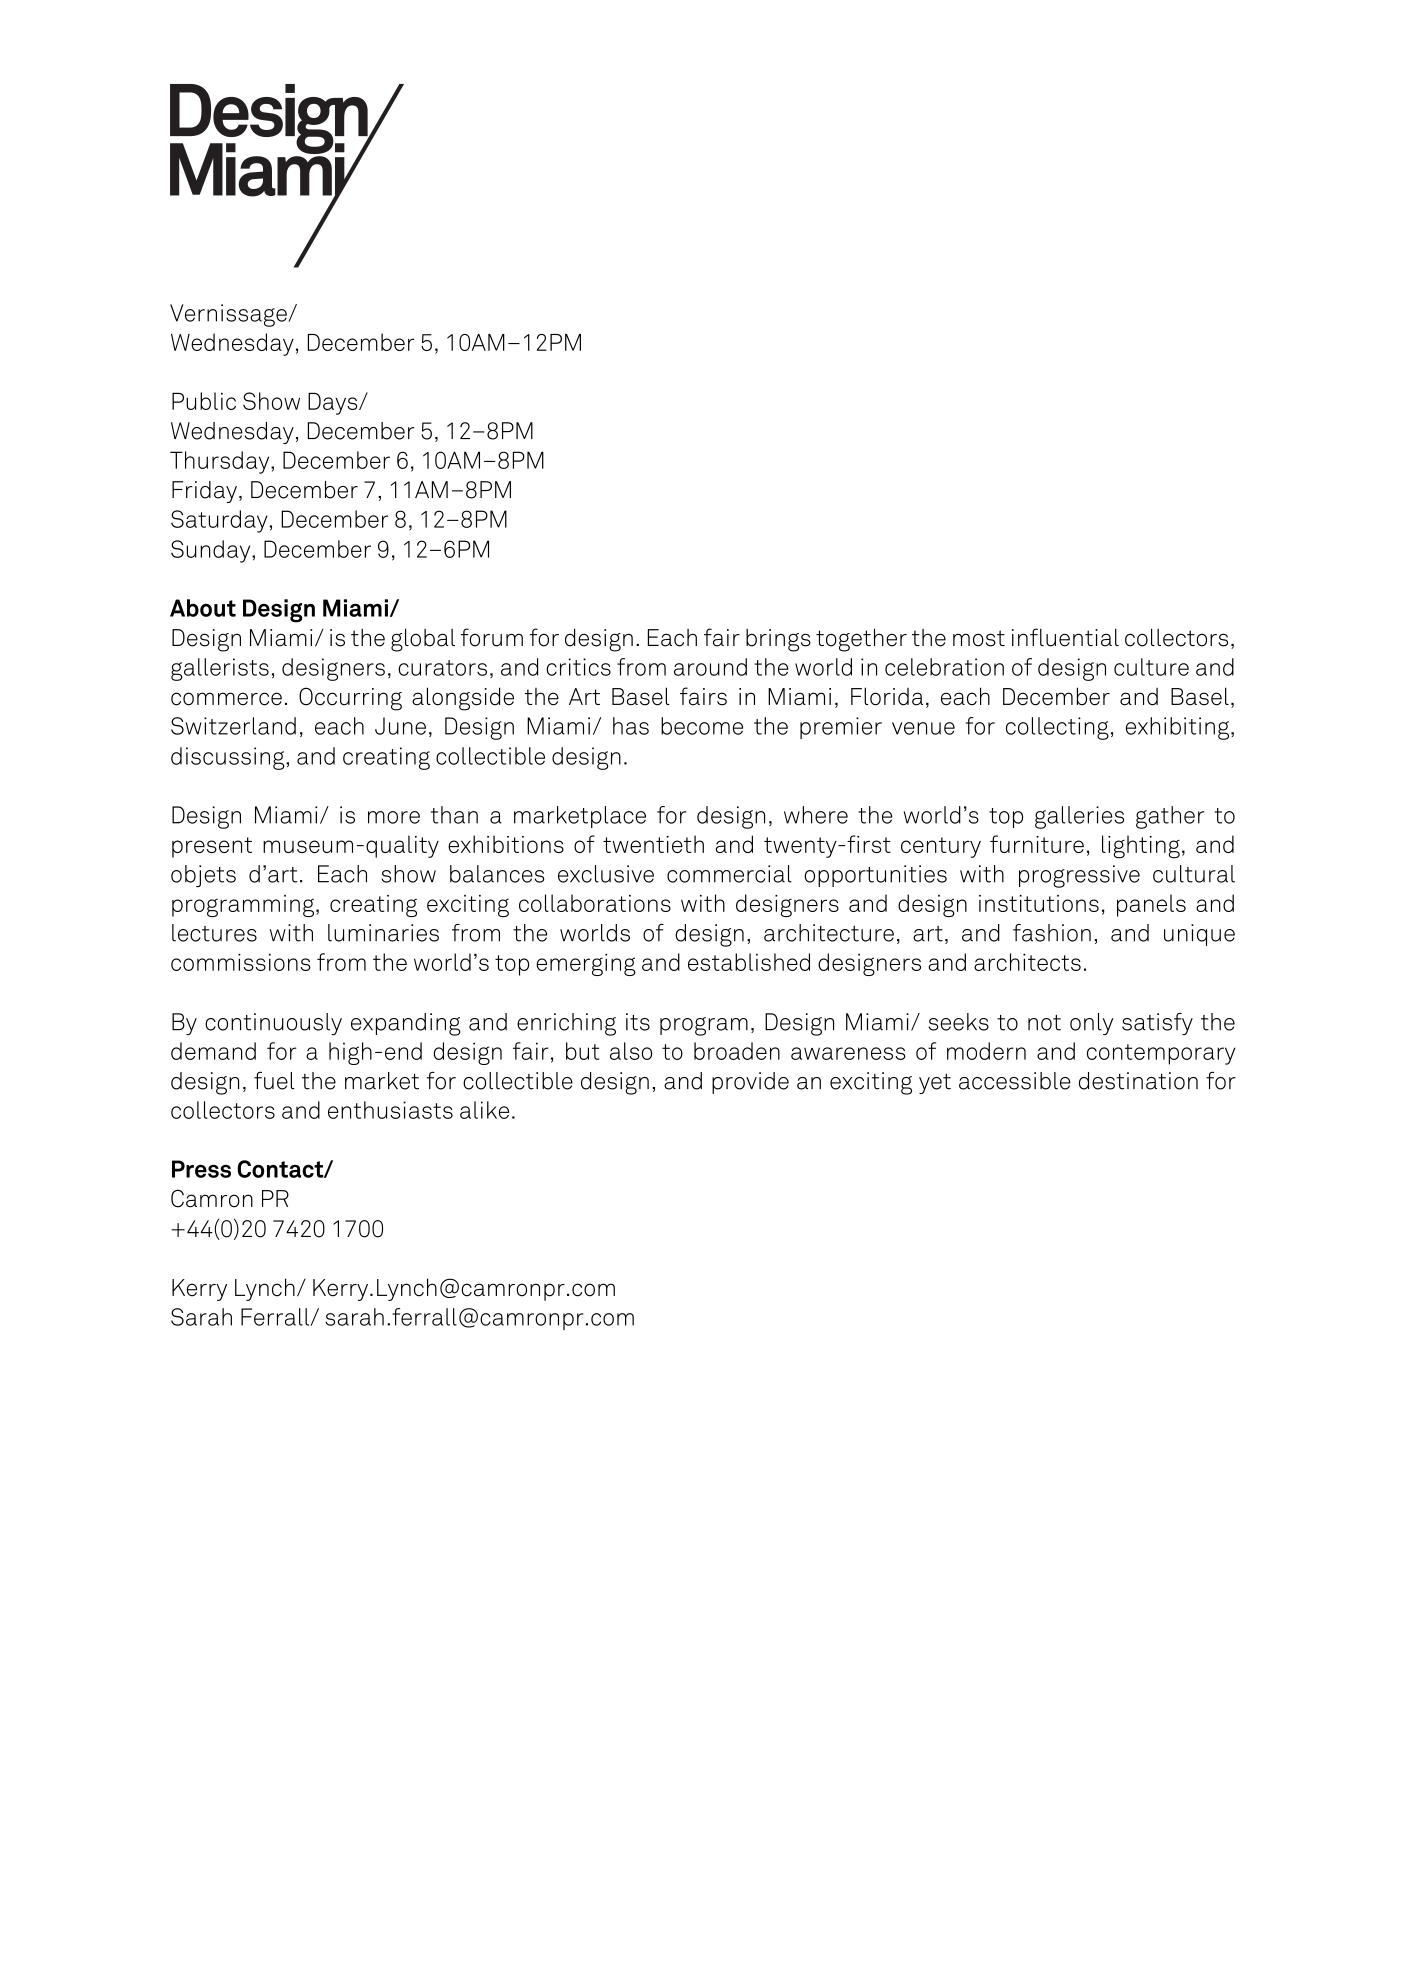 This screenshot has width=1405, height=1988. What do you see at coordinates (350, 699) in the screenshot?
I see `Occurring` at bounding box center [350, 699].
